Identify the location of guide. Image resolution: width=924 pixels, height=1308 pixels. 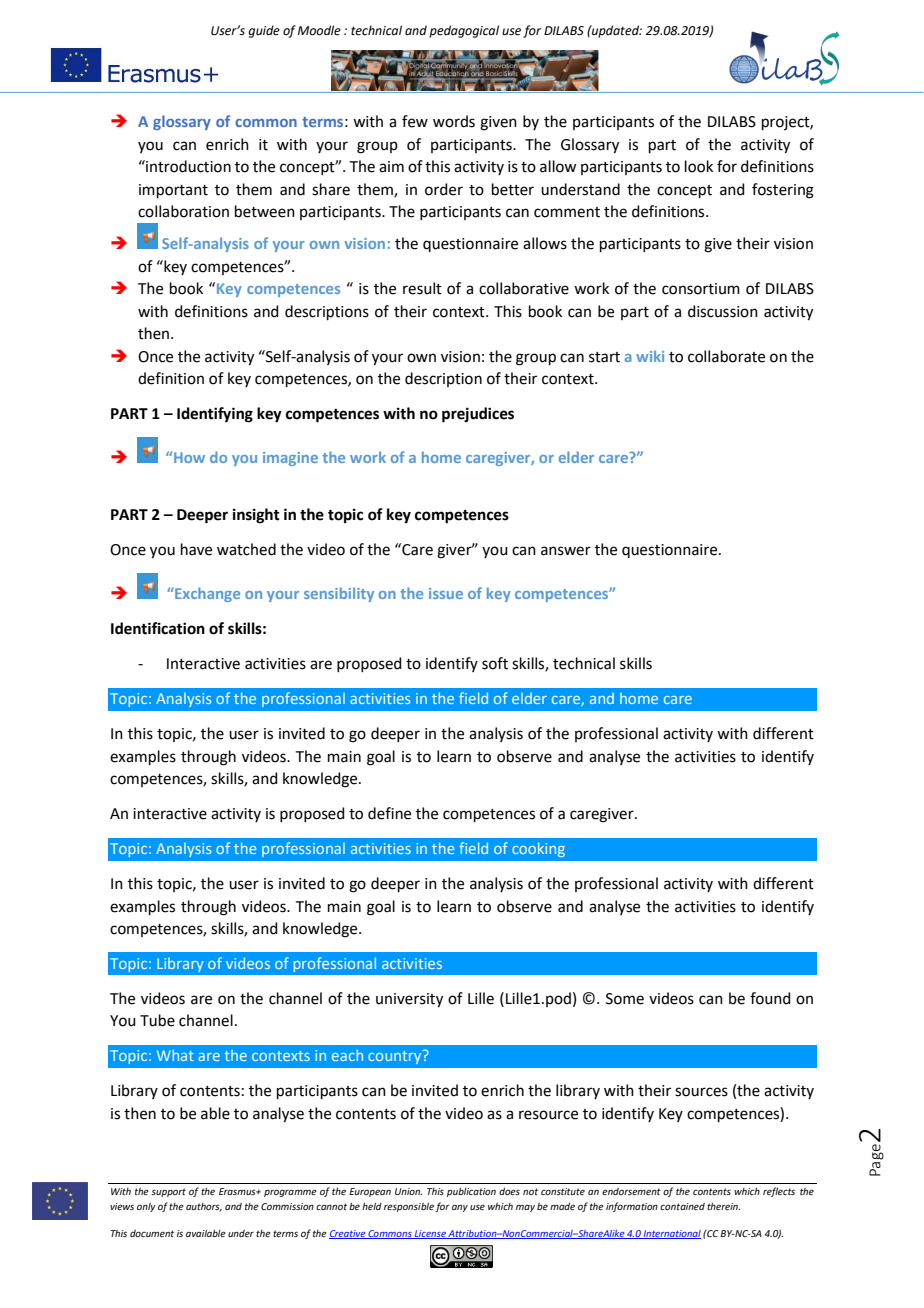
(264, 31).
